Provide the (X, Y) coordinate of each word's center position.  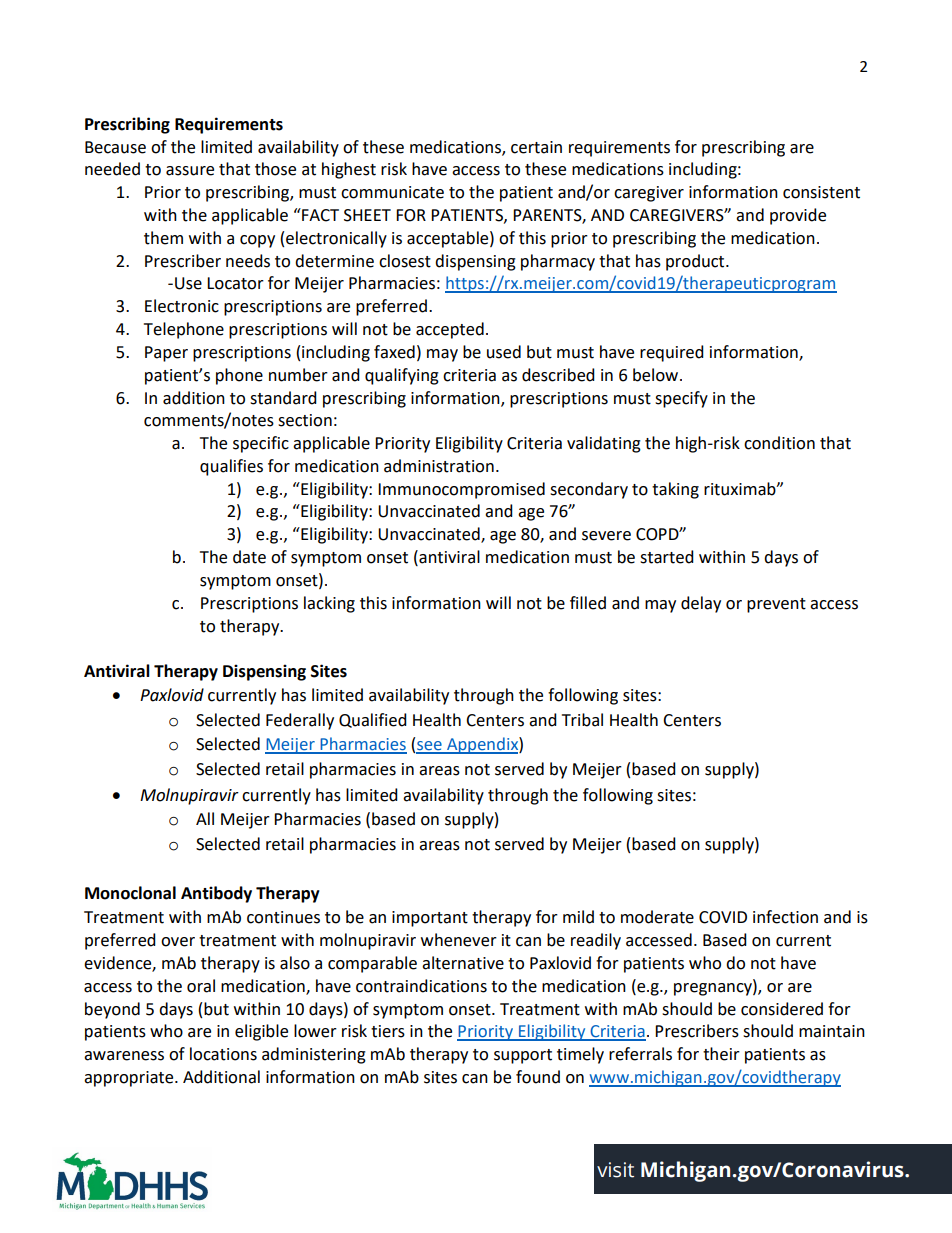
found (538, 1077)
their (721, 1054)
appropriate (130, 1079)
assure (190, 171)
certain (536, 147)
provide (798, 216)
